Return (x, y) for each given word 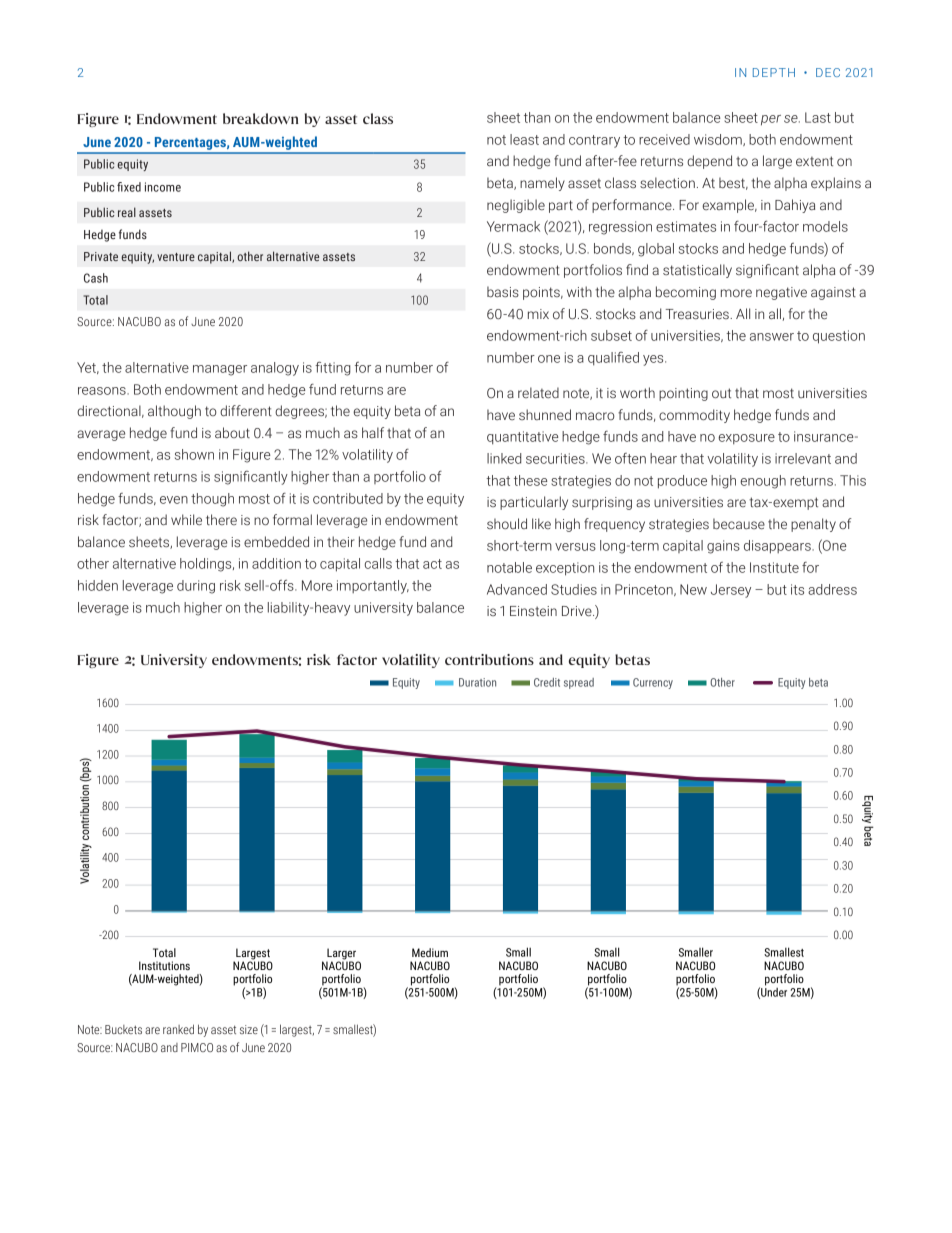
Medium (430, 952)
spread (579, 683)
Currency (653, 683)
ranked (178, 1029)
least (524, 139)
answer (772, 337)
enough (763, 482)
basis (503, 292)
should (507, 523)
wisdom (719, 140)
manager (220, 370)
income (163, 187)
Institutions (164, 965)
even (174, 500)
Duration (477, 682)
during (196, 587)
